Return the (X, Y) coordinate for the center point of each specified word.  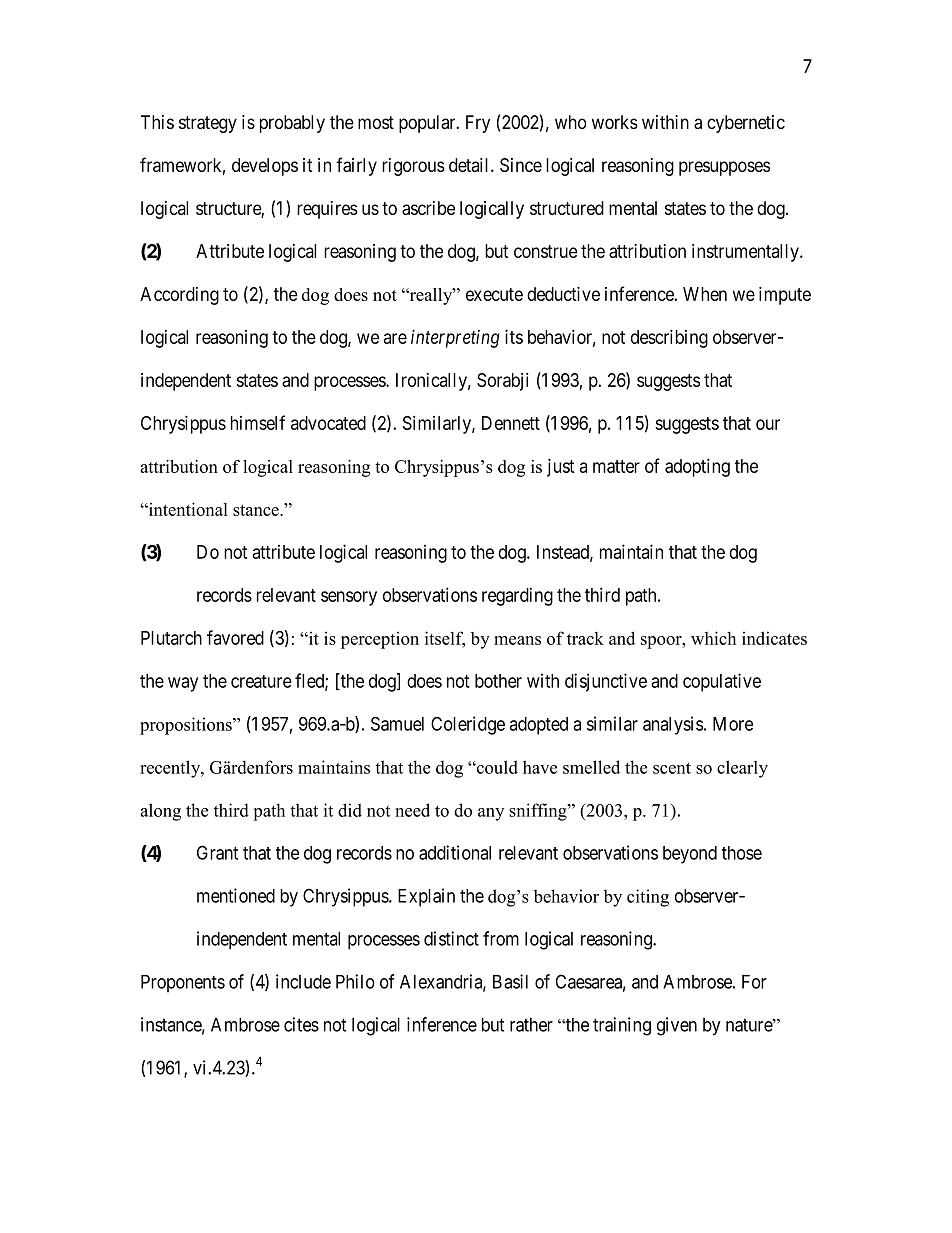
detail (470, 165)
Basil (510, 981)
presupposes (724, 168)
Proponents (183, 983)
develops (265, 167)
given (677, 1026)
